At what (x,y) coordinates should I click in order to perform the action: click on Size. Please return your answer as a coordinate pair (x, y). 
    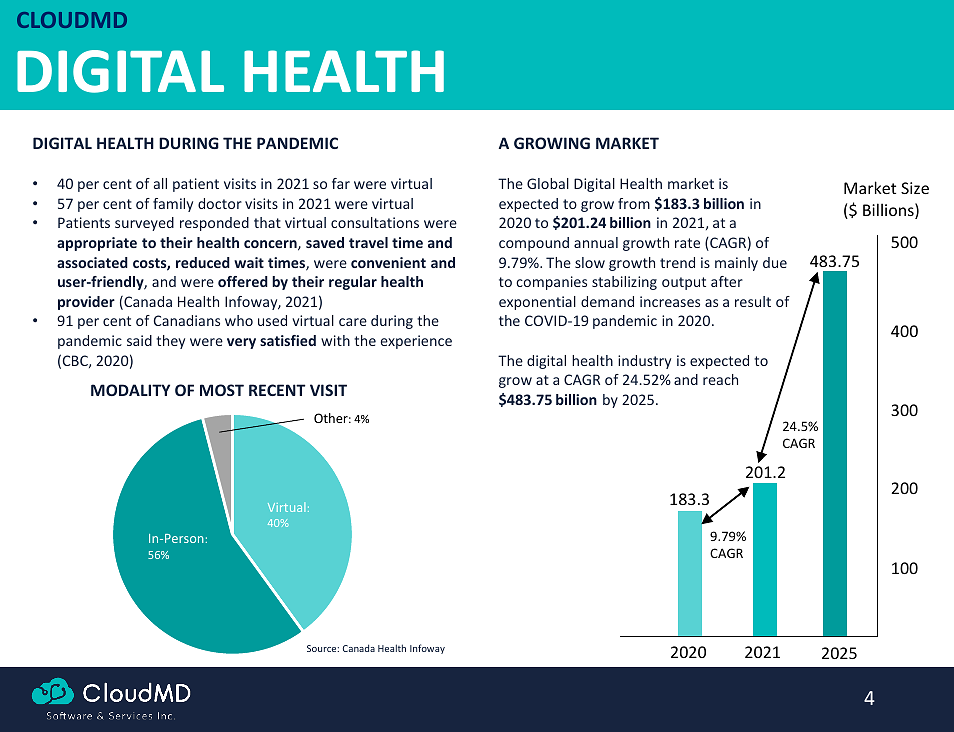
    Looking at the image, I should click on (915, 188).
